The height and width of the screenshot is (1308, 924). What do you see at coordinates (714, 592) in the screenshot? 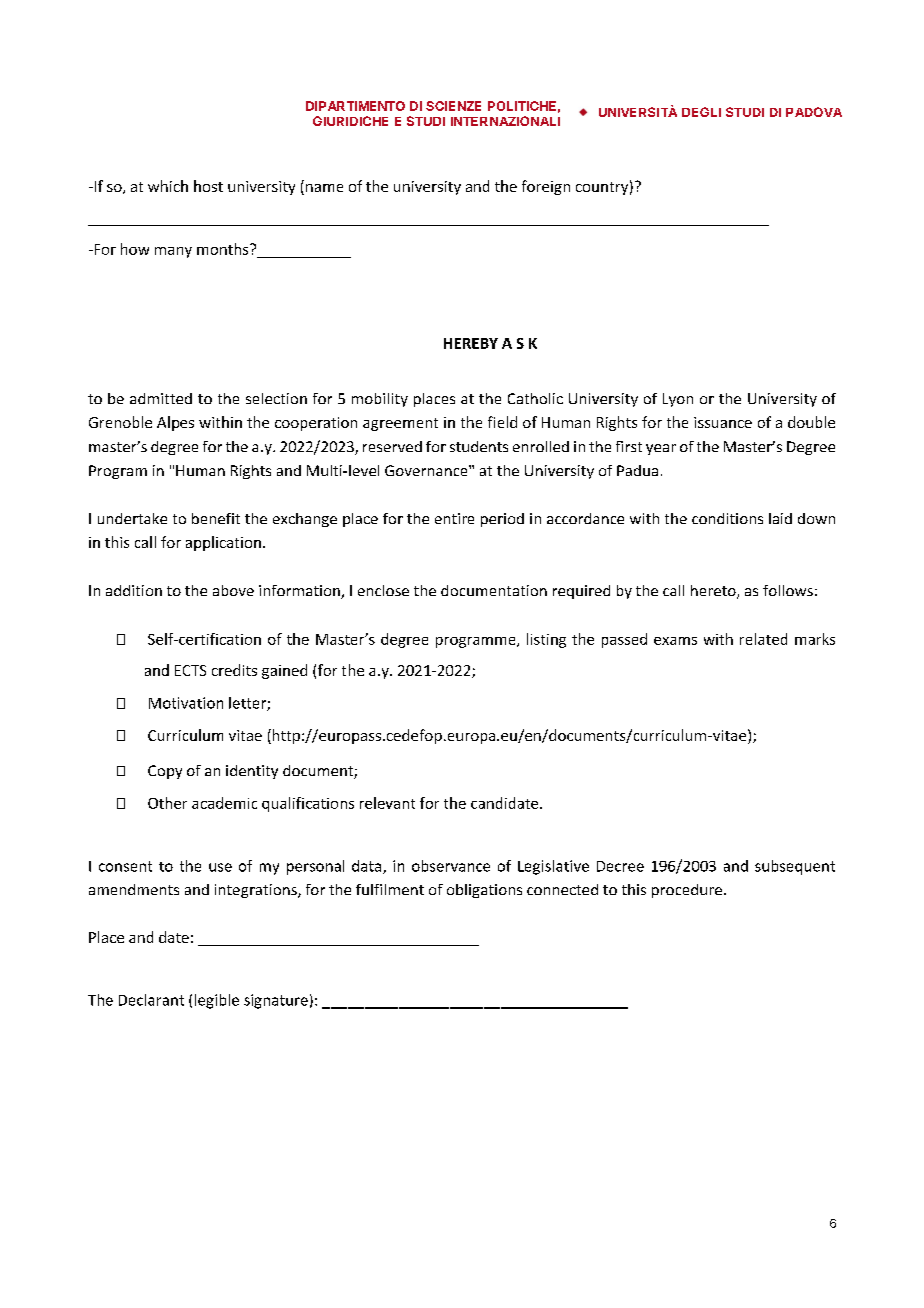
I see `hereto` at bounding box center [714, 592].
